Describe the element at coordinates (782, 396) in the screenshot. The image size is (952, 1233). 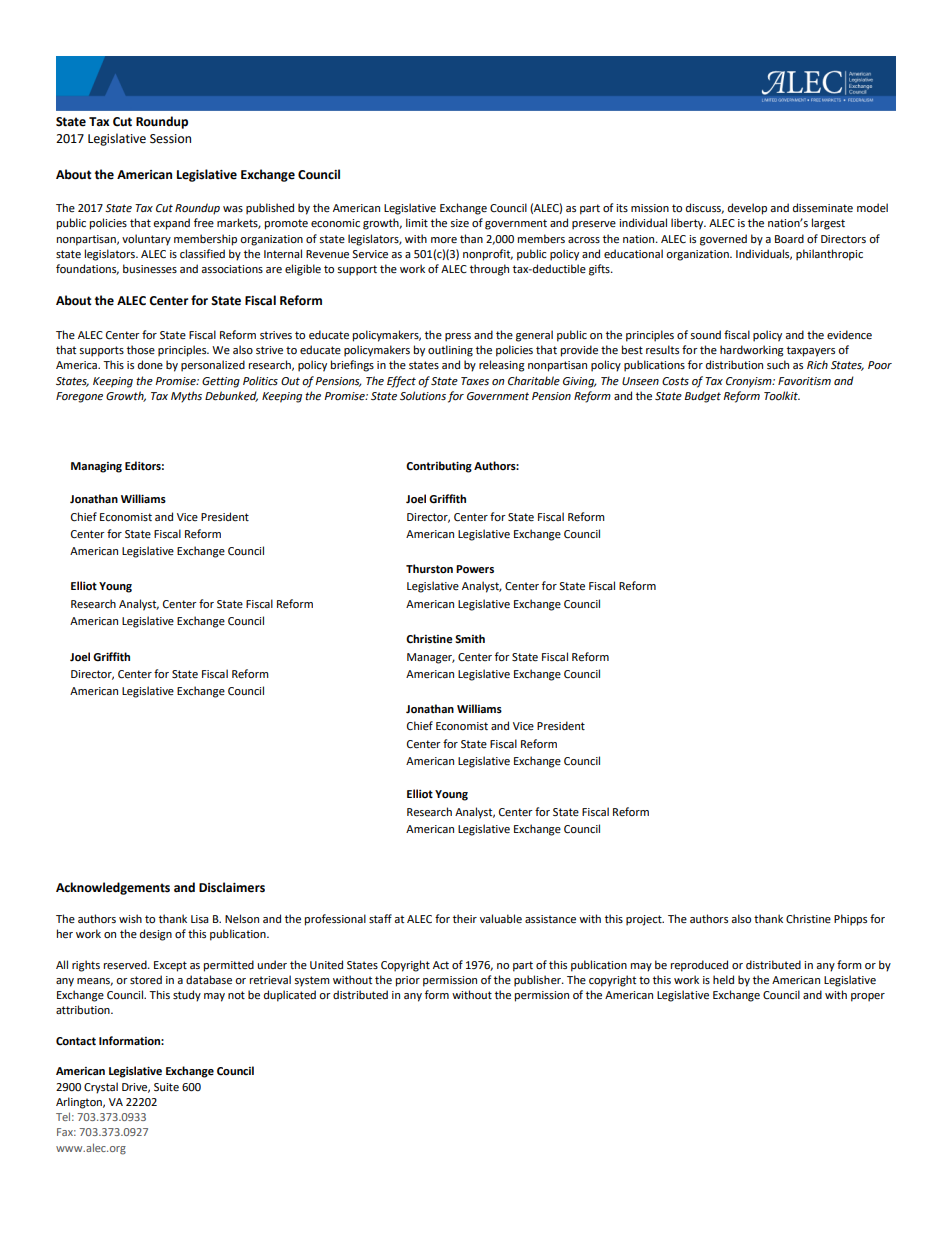
I see `Toolkit` at that location.
